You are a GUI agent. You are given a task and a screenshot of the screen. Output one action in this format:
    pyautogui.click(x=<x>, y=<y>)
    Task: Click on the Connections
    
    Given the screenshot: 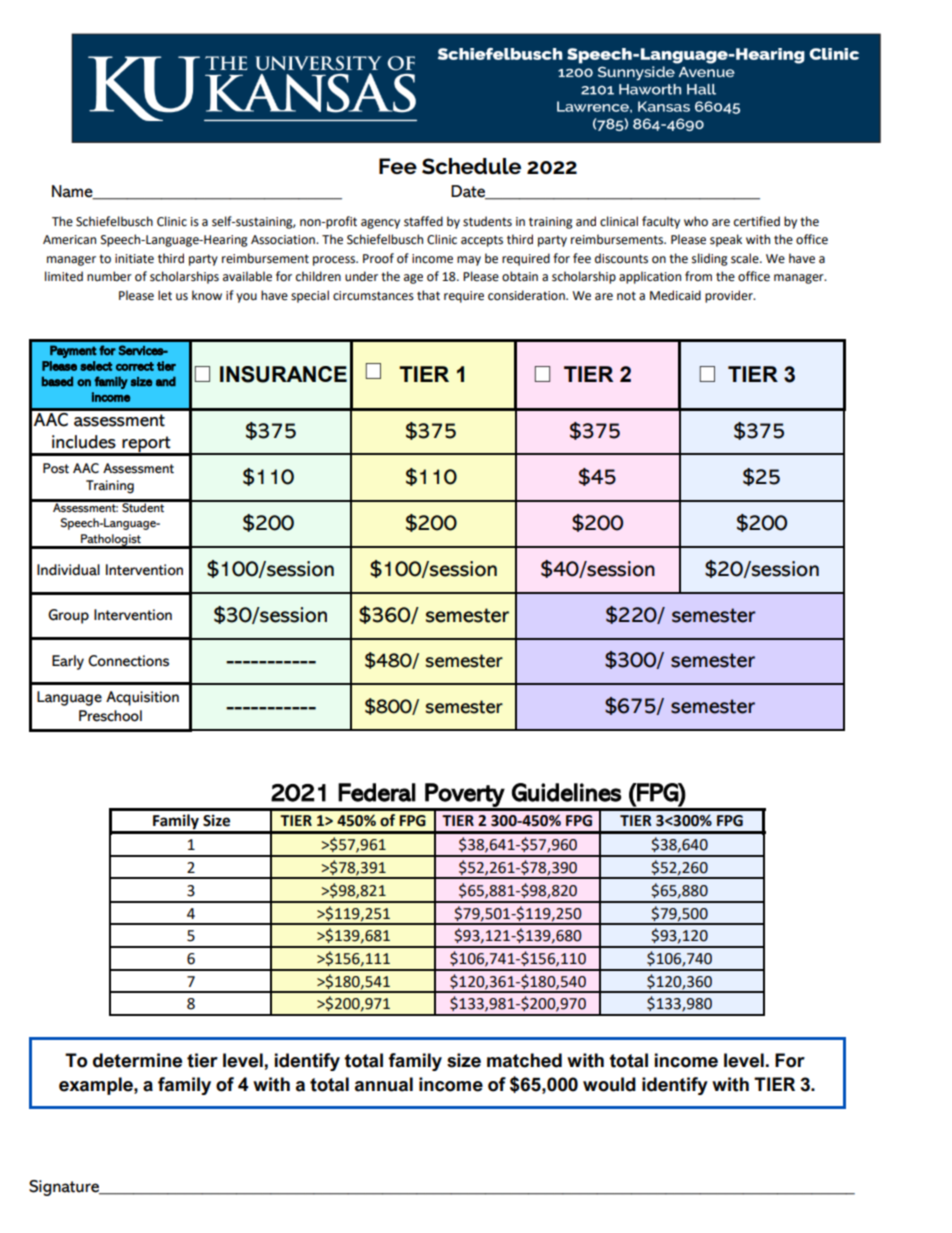 What is the action you would take?
    pyautogui.click(x=128, y=661)
